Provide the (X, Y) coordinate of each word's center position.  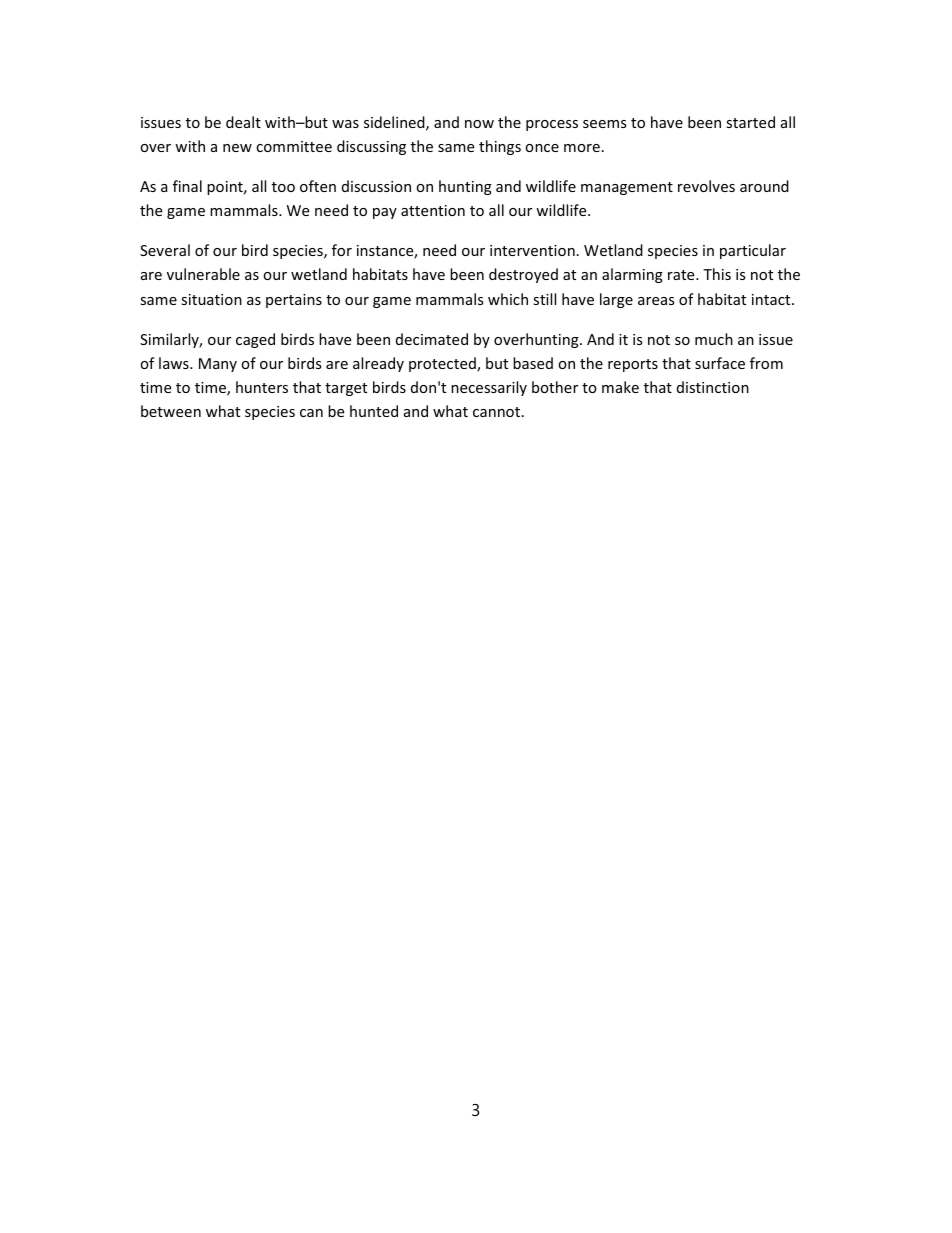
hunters (262, 387)
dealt (243, 122)
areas (656, 301)
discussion (376, 186)
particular (753, 251)
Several (165, 250)
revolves (706, 186)
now (479, 124)
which (508, 299)
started (750, 122)
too (283, 187)
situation (211, 299)
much (714, 339)
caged (255, 340)
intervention (532, 250)
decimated (432, 339)
